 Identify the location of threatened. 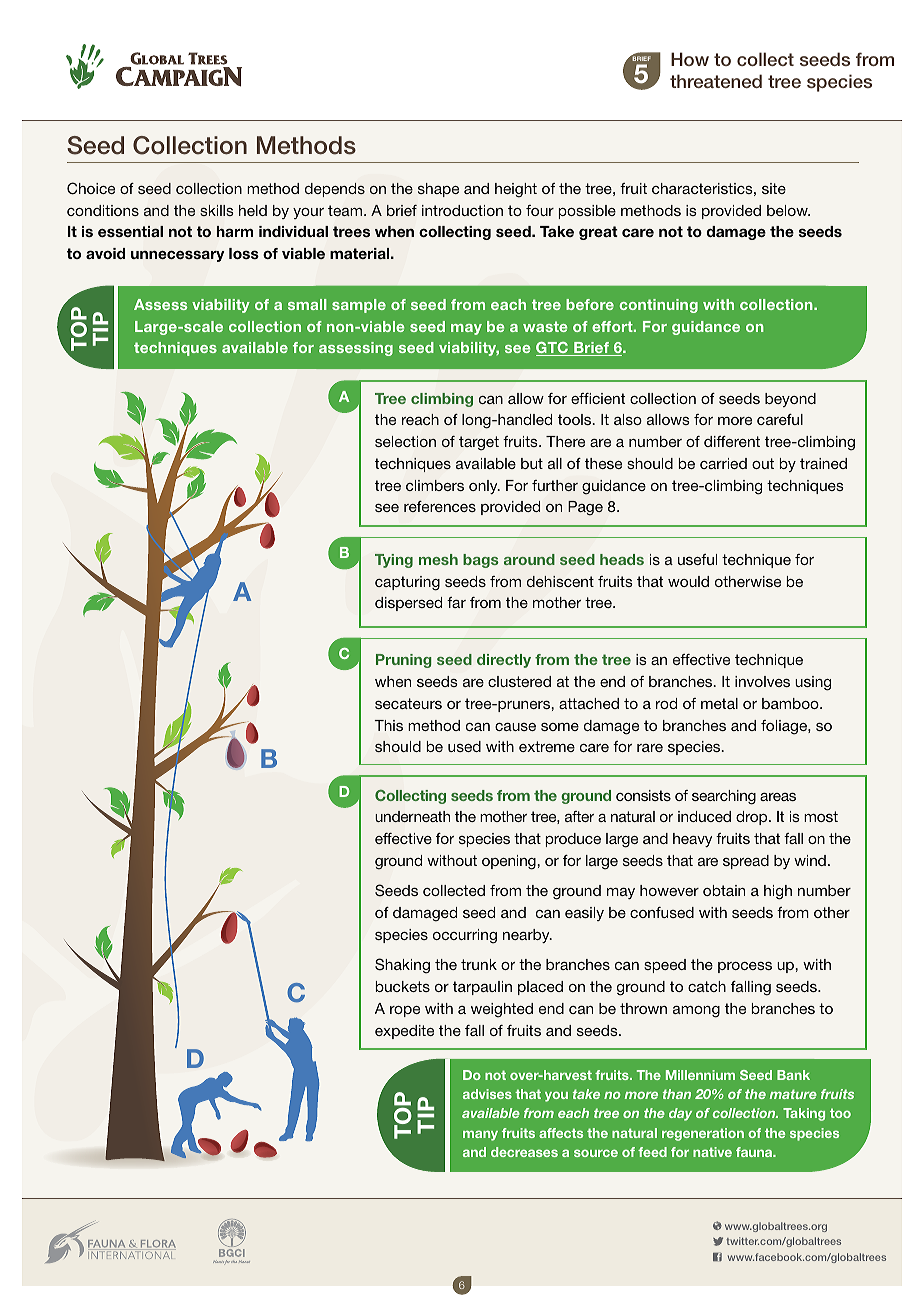
(716, 81).
